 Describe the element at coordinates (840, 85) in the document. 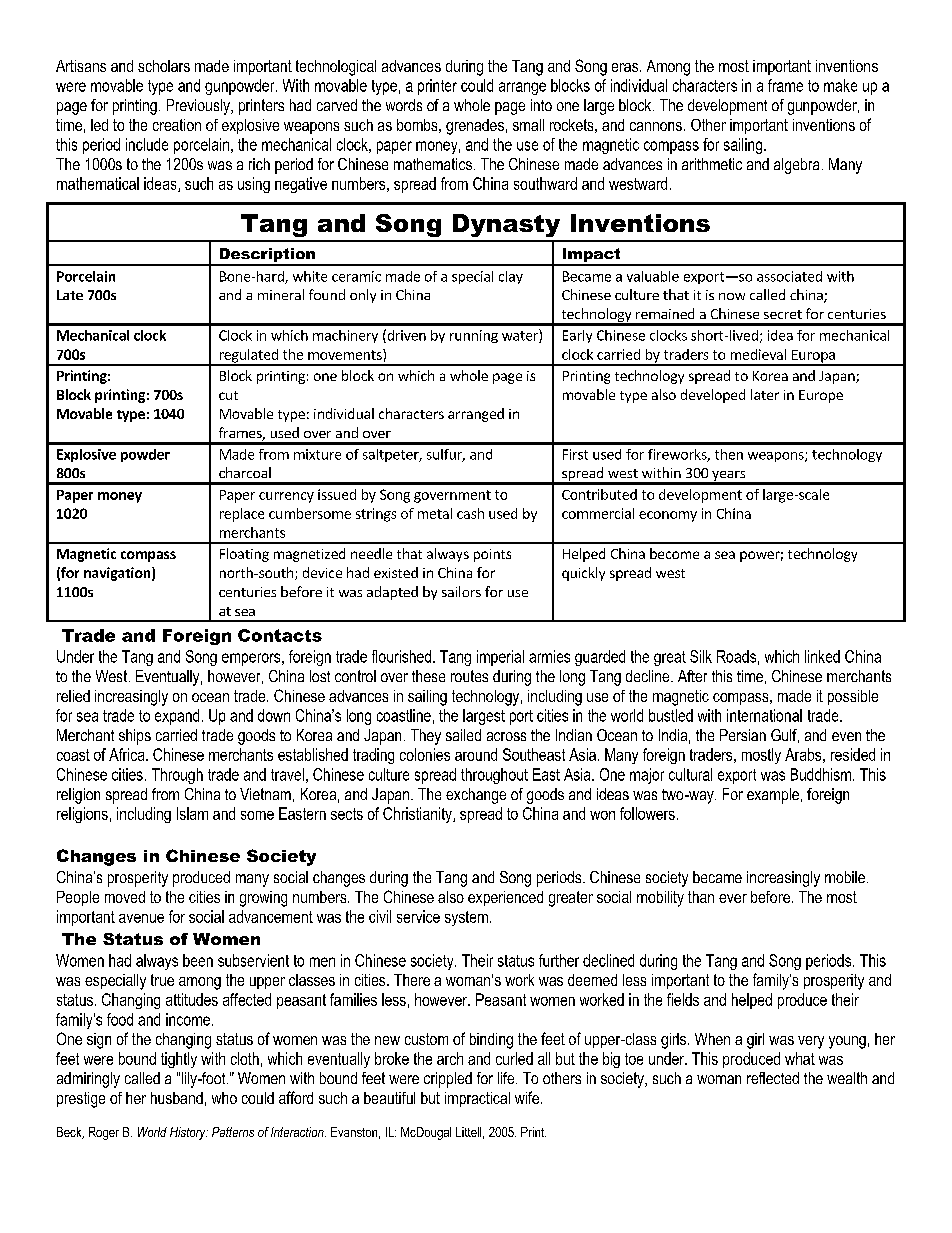

I see `make` at that location.
